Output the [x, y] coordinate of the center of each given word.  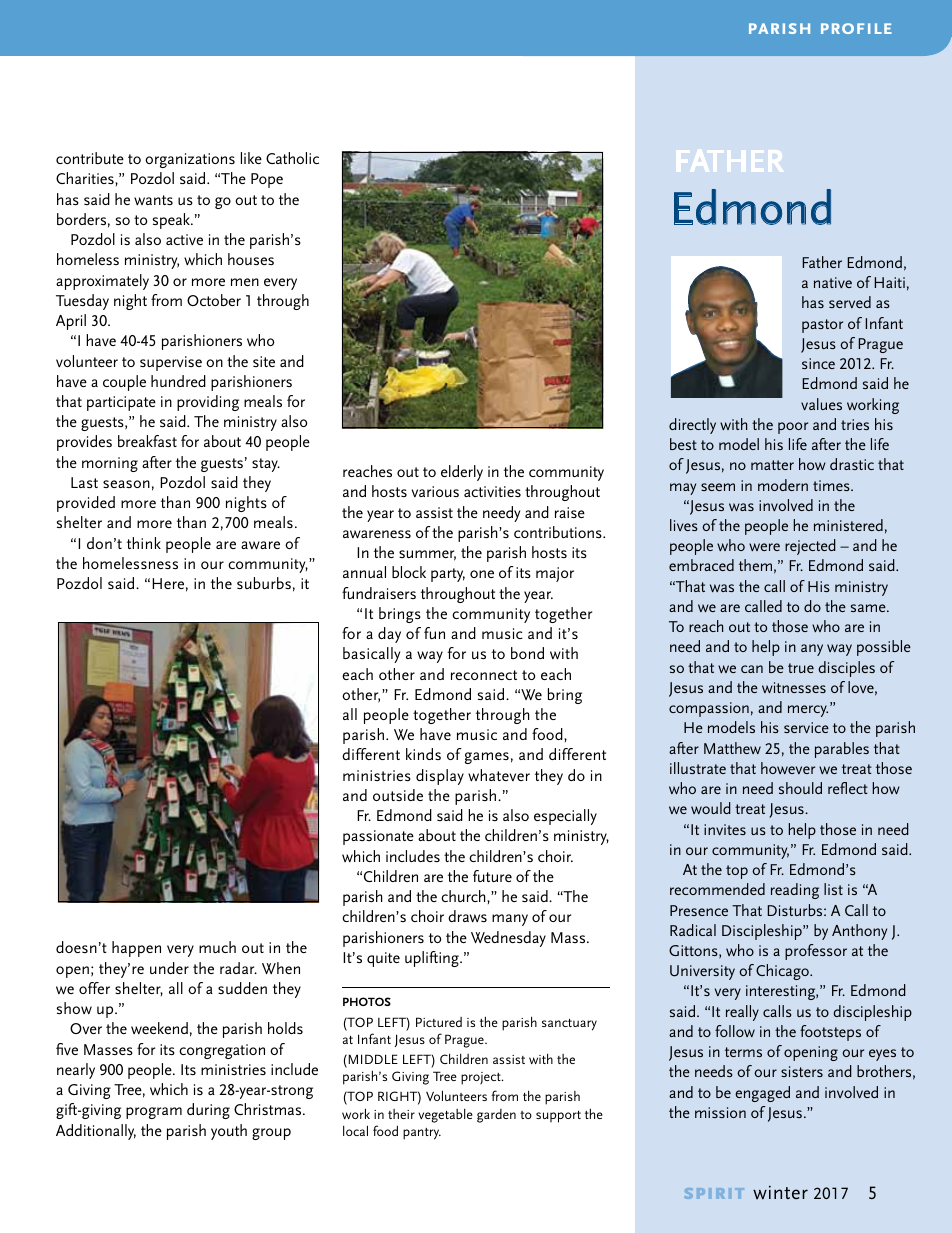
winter [780, 1192]
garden [496, 1116]
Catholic [292, 158]
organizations [190, 160]
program [154, 1113]
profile [856, 28]
